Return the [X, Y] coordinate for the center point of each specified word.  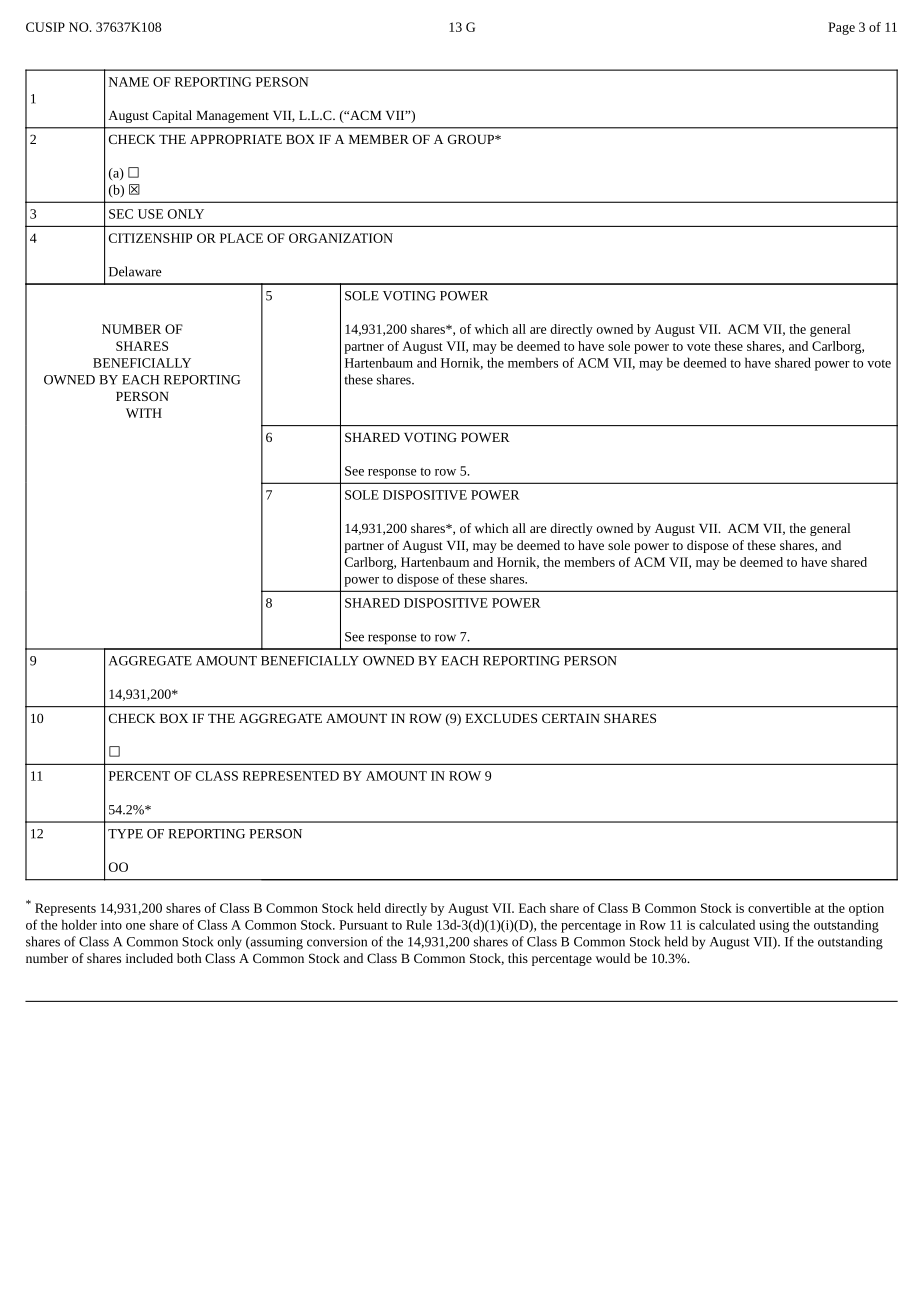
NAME [129, 82]
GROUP [472, 139]
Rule [419, 924]
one [136, 926]
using [774, 926]
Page [841, 28]
